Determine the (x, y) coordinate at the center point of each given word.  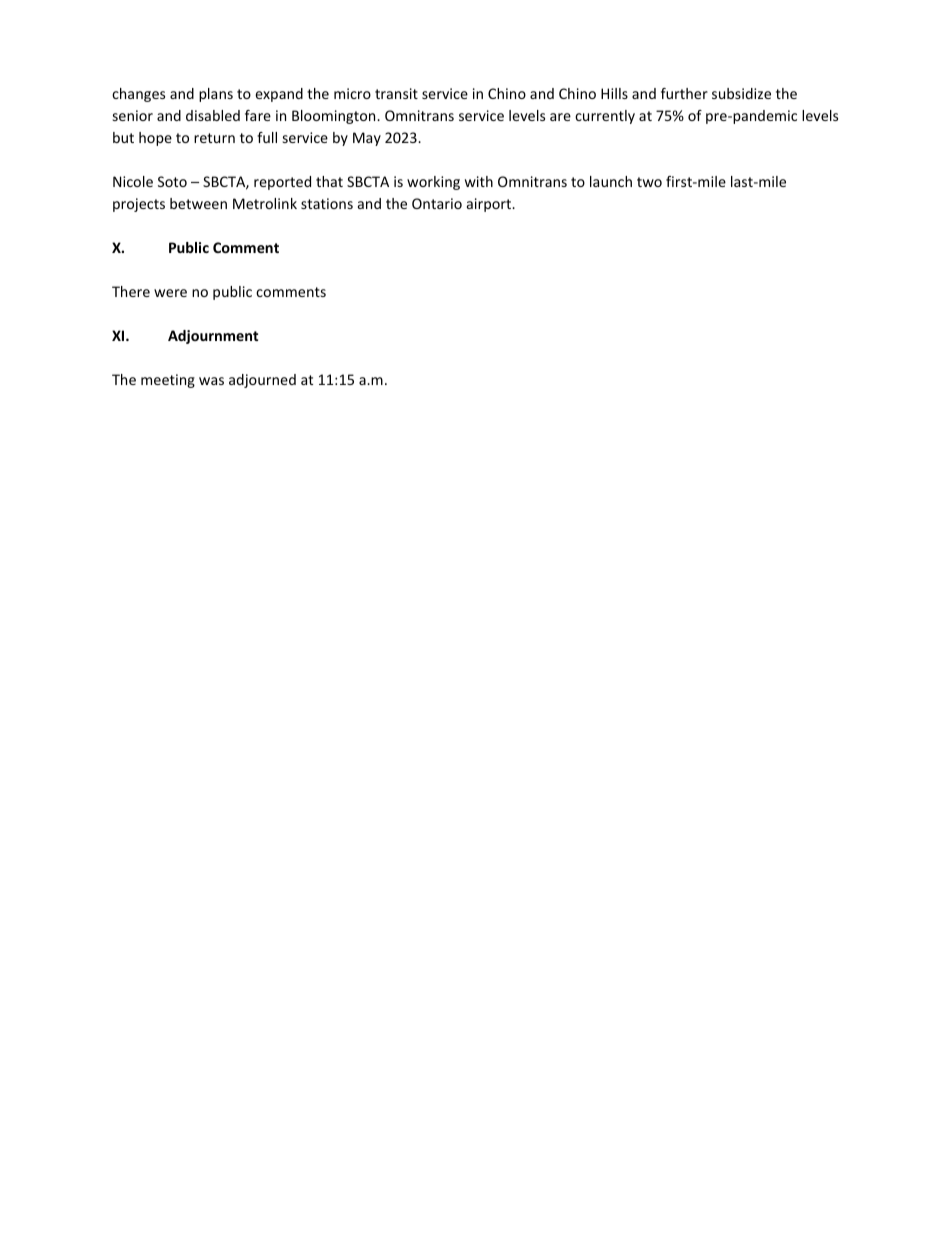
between (198, 203)
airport (490, 205)
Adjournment (213, 337)
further (684, 93)
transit (396, 93)
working (433, 183)
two (649, 182)
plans (216, 95)
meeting (168, 381)
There (131, 291)
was (211, 381)
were (170, 293)
